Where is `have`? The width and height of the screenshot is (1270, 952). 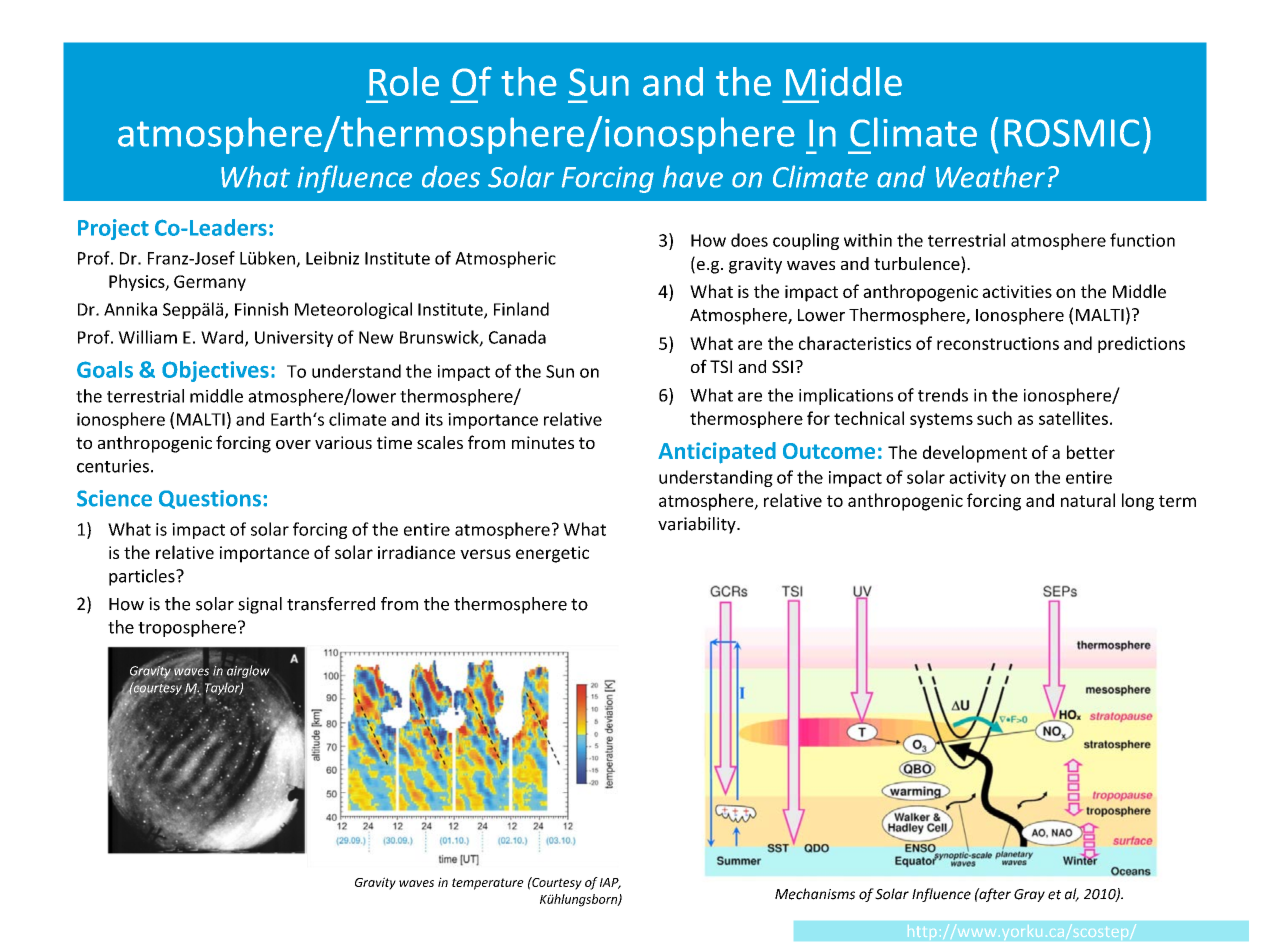 have is located at coordinates (693, 176).
